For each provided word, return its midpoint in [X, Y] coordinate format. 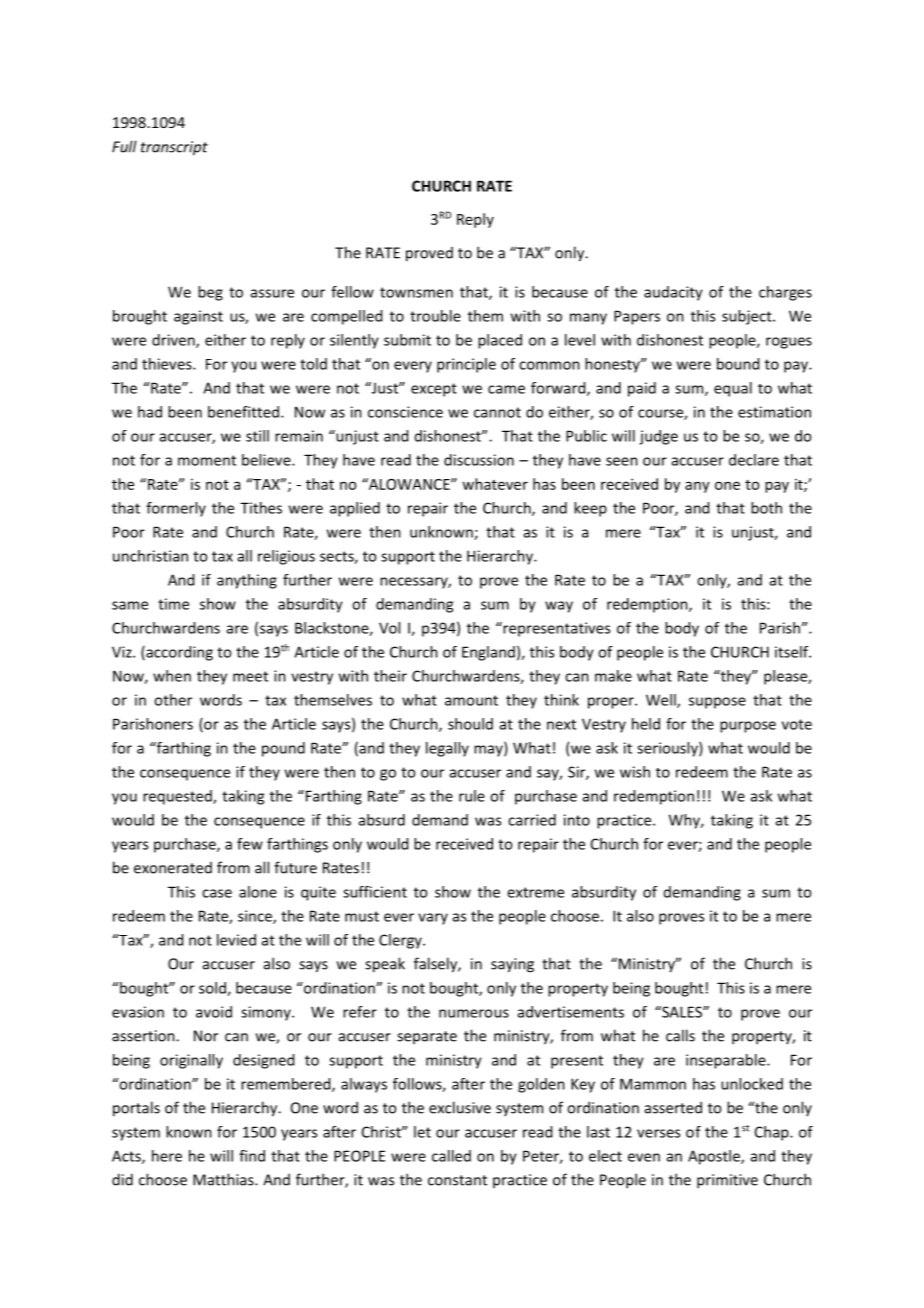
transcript [174, 148]
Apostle [715, 1157]
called [451, 1156]
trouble [435, 316]
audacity [673, 293]
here [167, 1156]
